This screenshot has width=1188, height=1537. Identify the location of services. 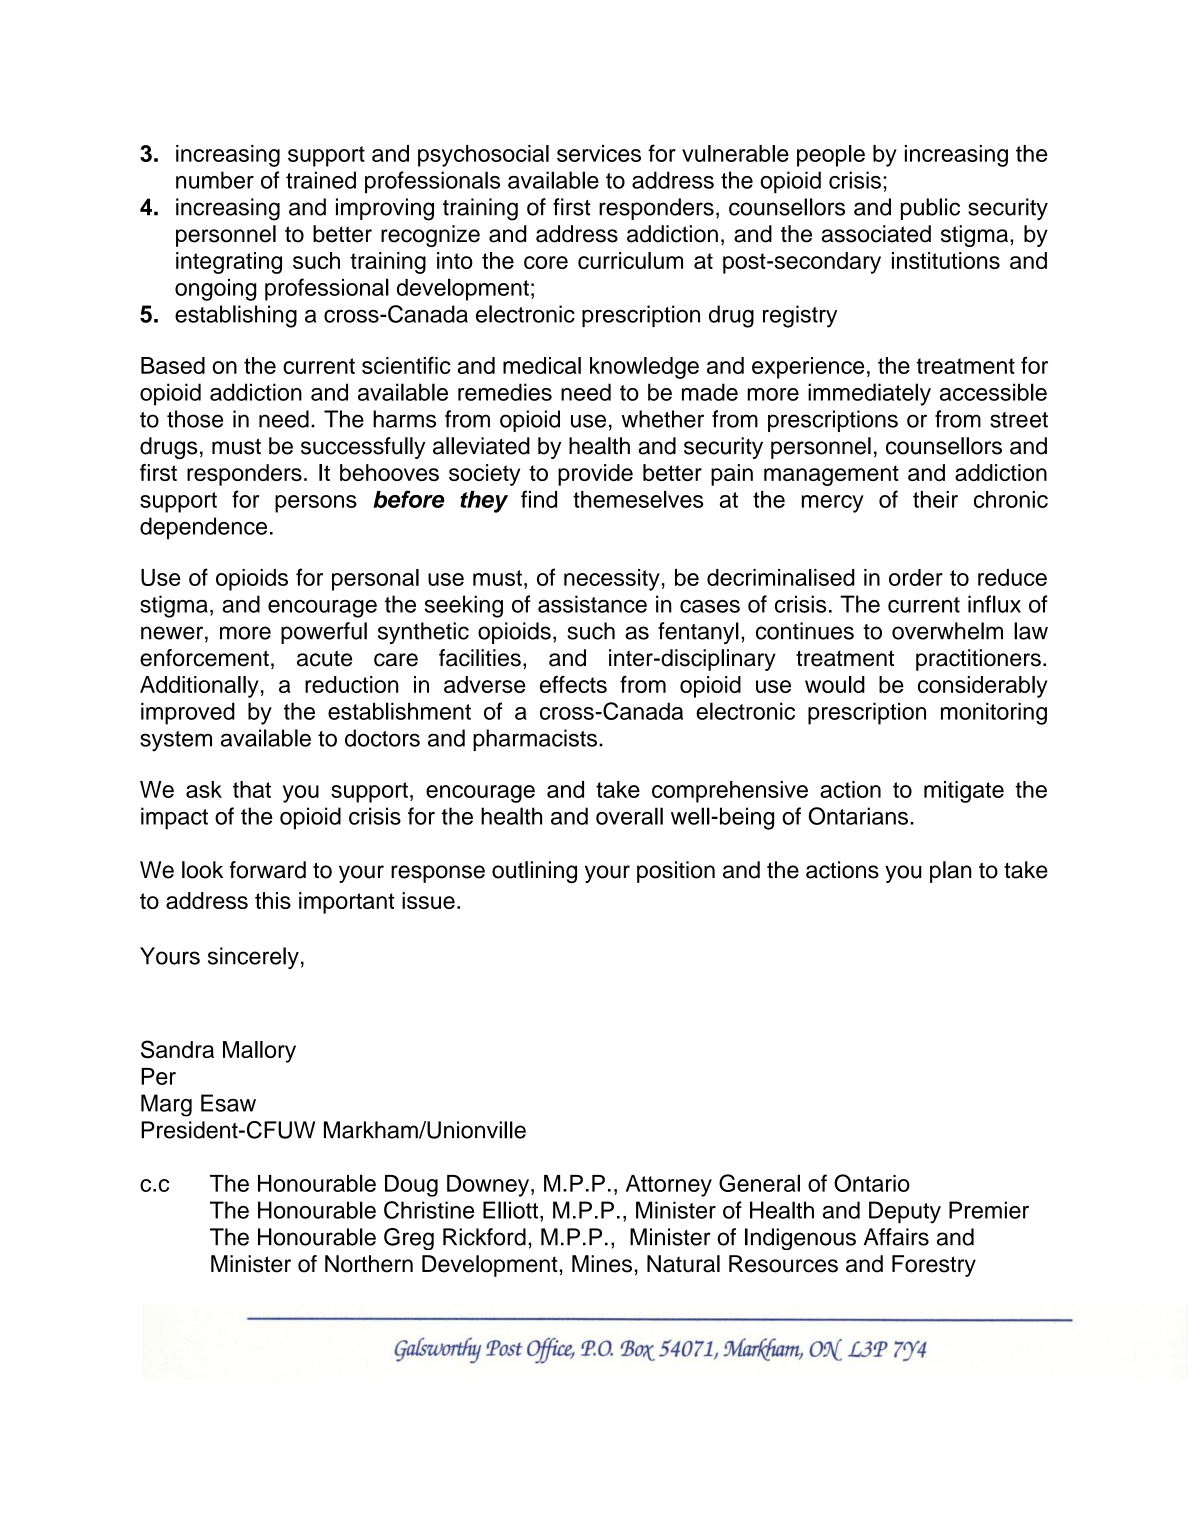
(599, 153).
